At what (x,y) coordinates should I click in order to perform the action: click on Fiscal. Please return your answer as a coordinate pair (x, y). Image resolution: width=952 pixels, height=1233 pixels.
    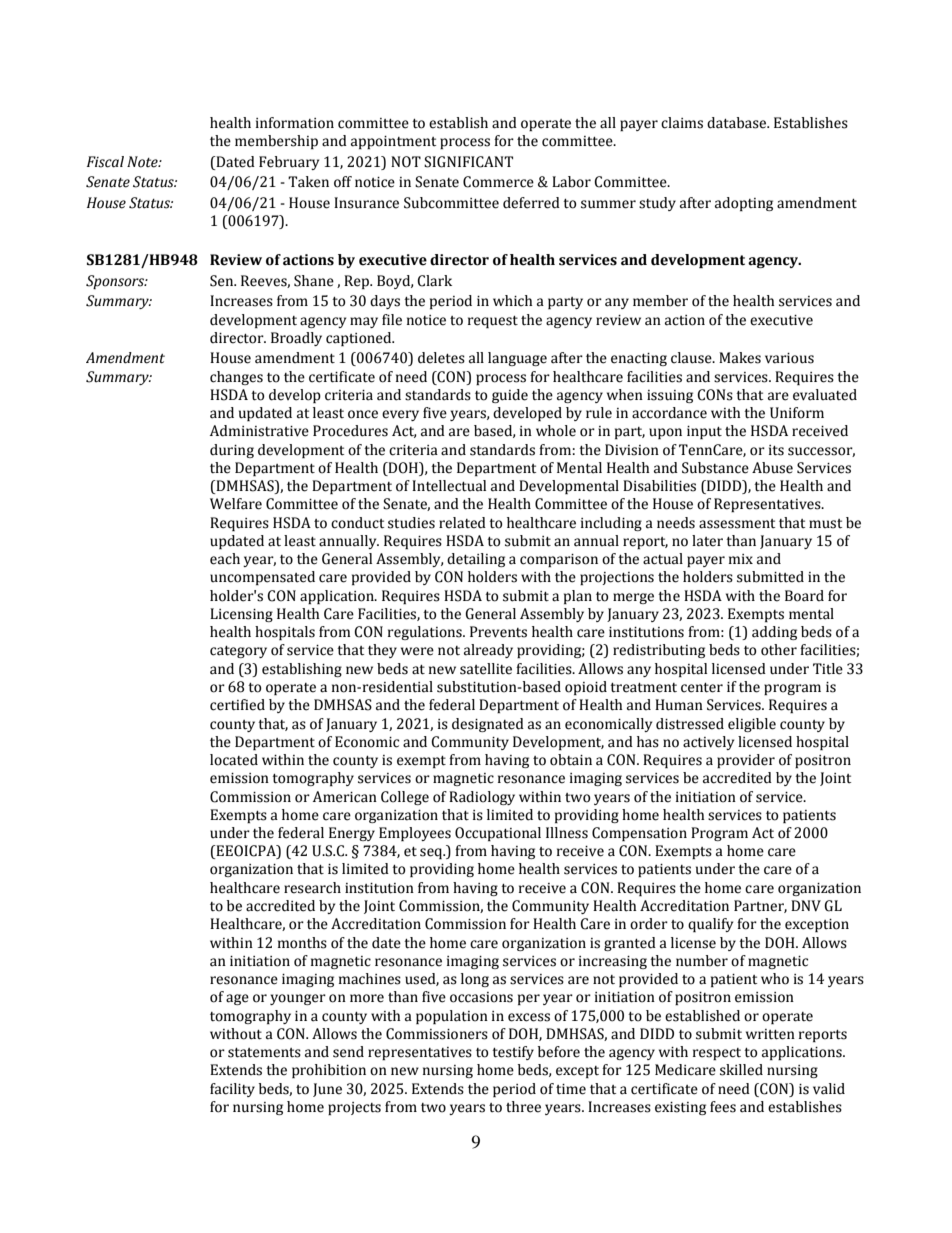
    Looking at the image, I should click on (105, 162).
